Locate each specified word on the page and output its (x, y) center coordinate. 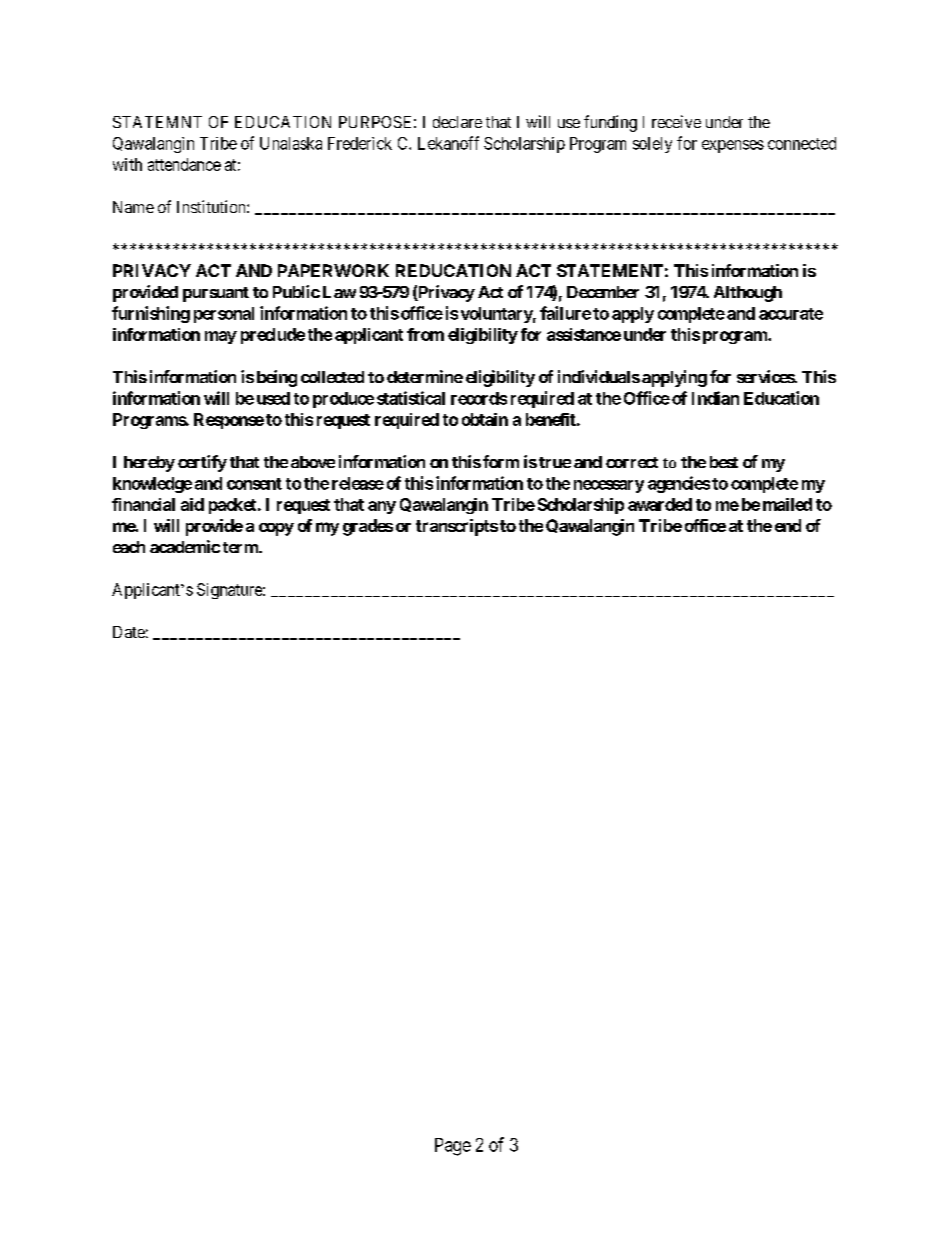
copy (276, 529)
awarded (660, 504)
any (382, 507)
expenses (733, 146)
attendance (184, 164)
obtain (485, 419)
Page (453, 1147)
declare (457, 122)
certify (202, 463)
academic (185, 546)
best (724, 462)
